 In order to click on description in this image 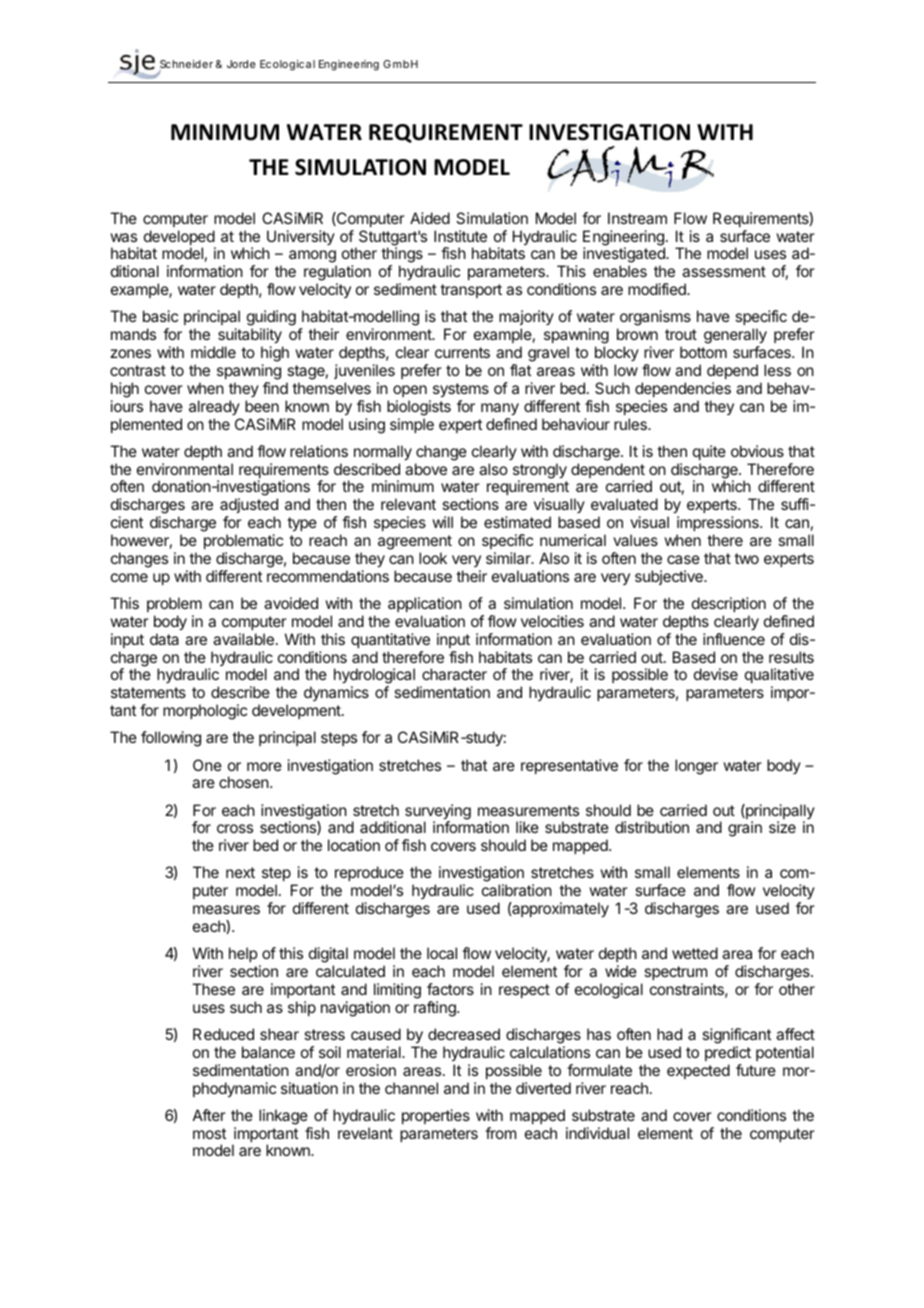, I will do `click(729, 604)`.
